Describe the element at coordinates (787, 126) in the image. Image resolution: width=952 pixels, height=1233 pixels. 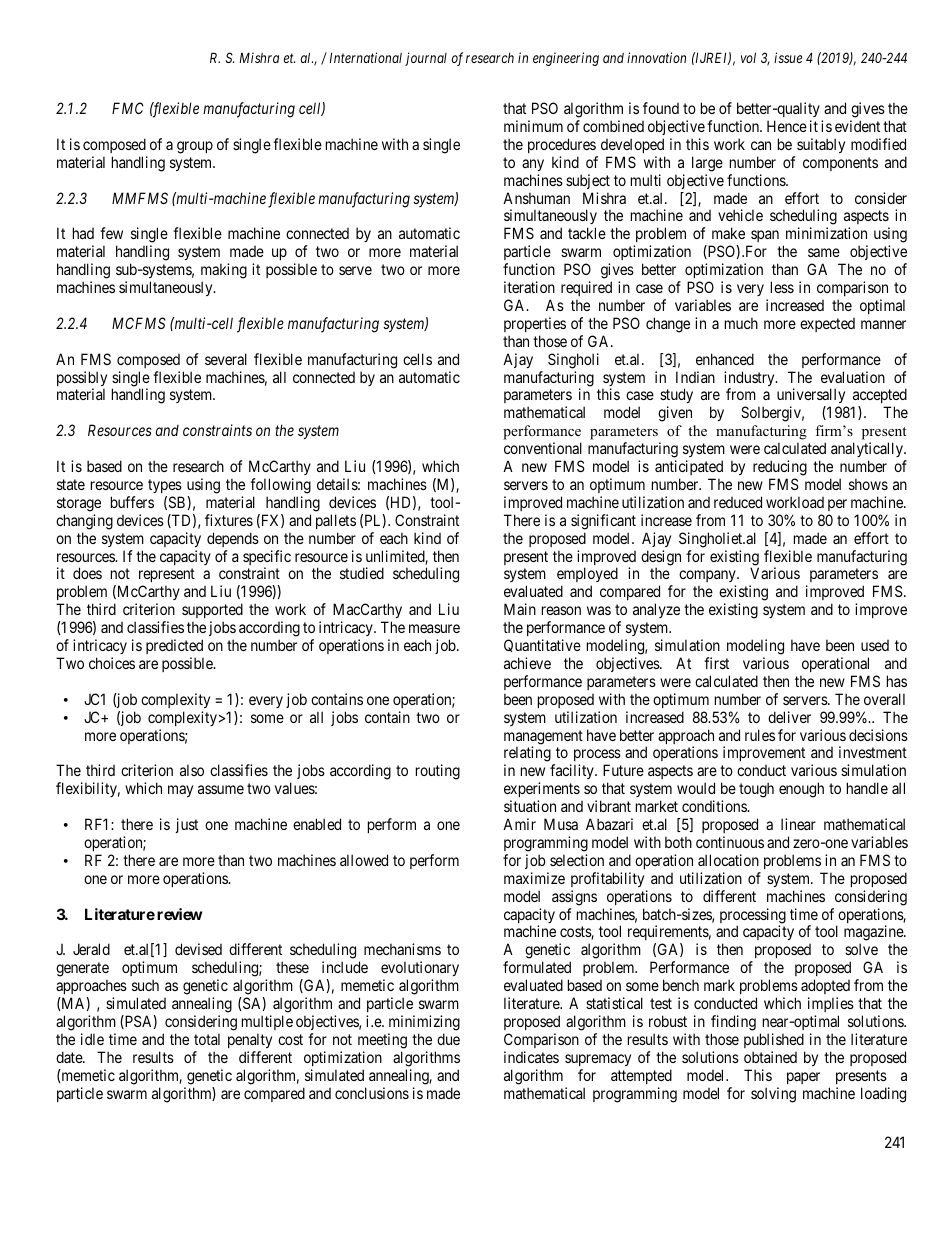
I see `Hence` at that location.
